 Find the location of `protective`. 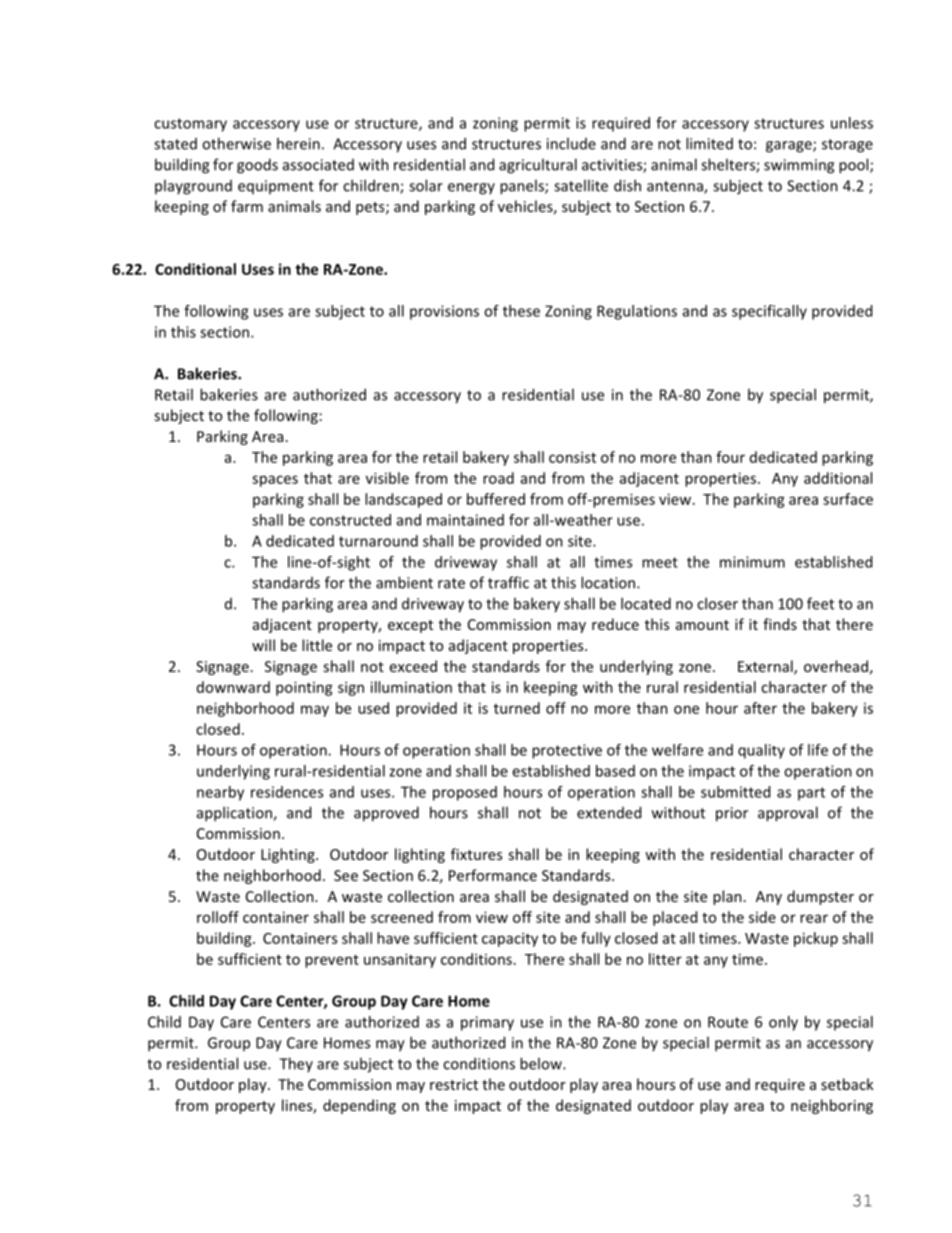

protective is located at coordinates (567, 751).
